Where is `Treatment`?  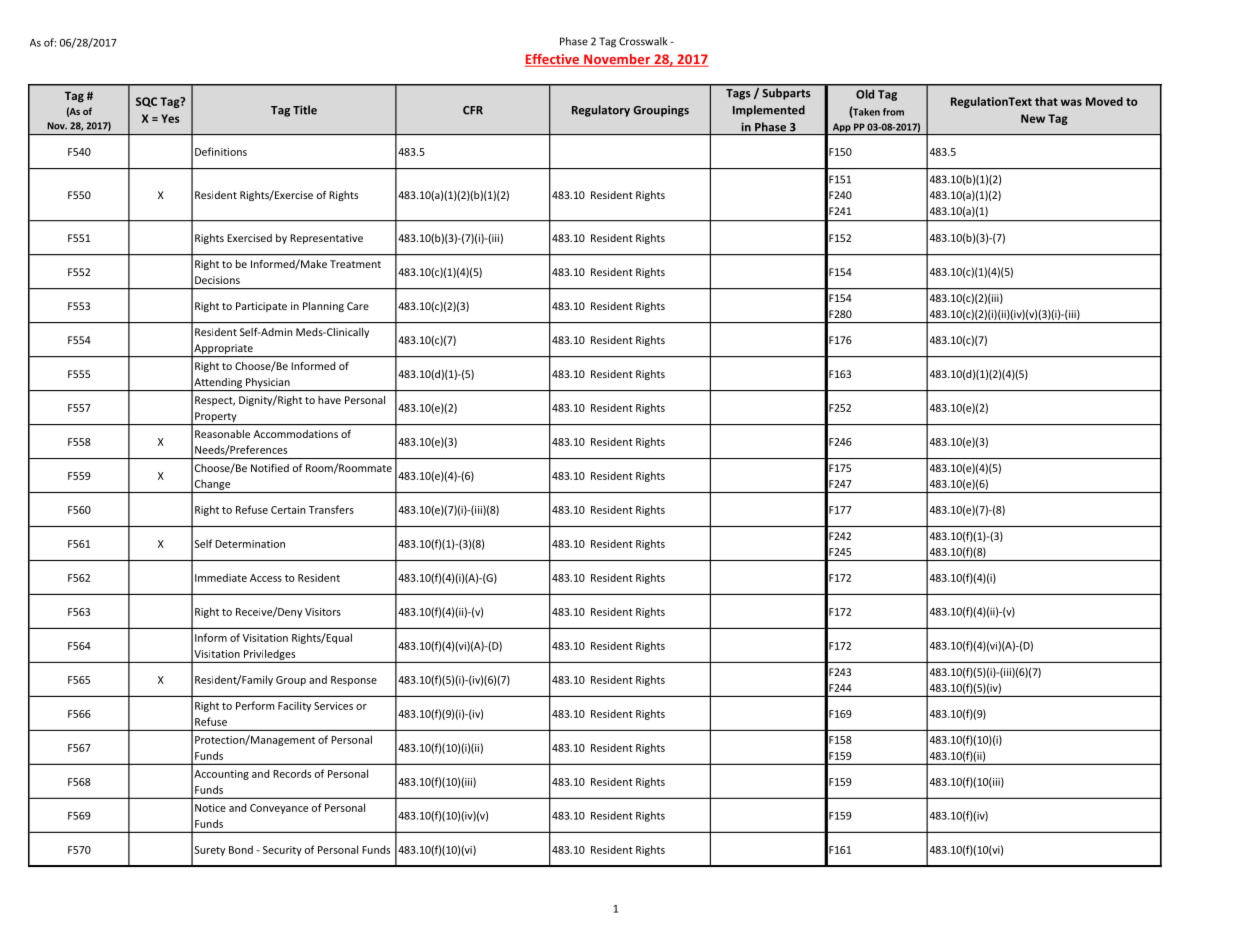
Treatment is located at coordinates (355, 264).
